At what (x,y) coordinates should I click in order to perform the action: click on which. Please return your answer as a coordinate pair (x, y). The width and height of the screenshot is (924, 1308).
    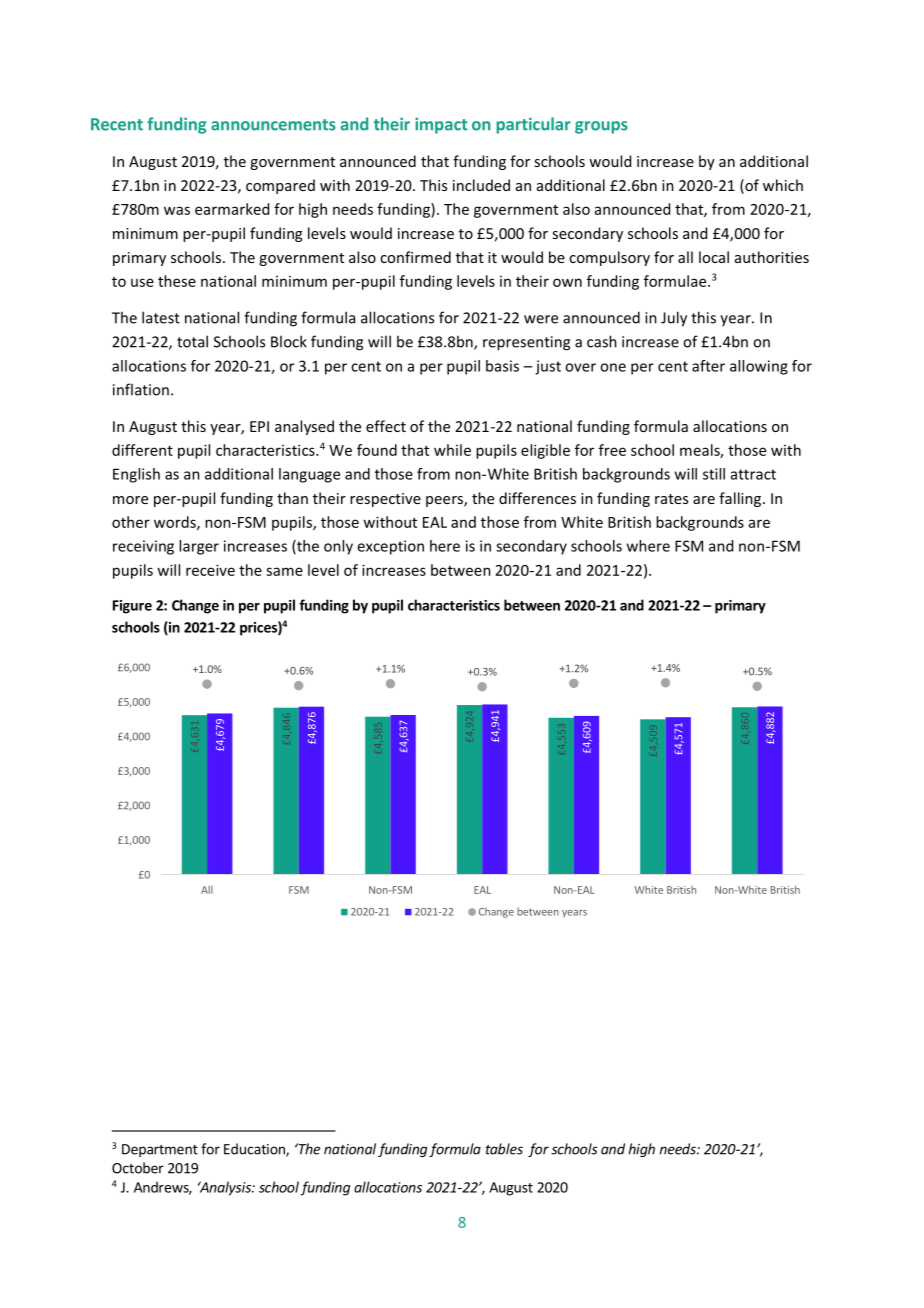
    Looking at the image, I should click on (783, 185).
